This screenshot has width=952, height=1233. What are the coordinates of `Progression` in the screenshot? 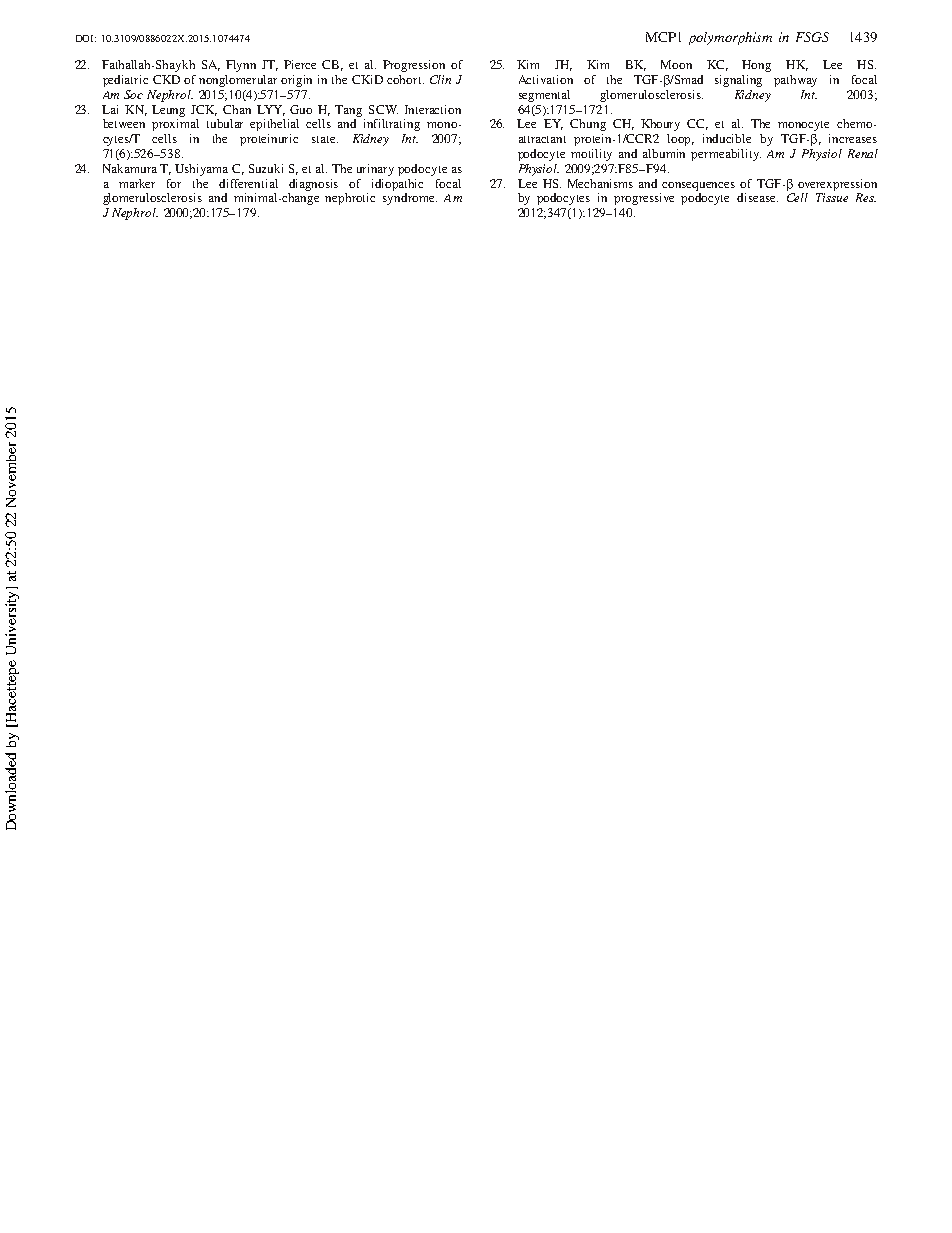 It's located at (414, 66).
